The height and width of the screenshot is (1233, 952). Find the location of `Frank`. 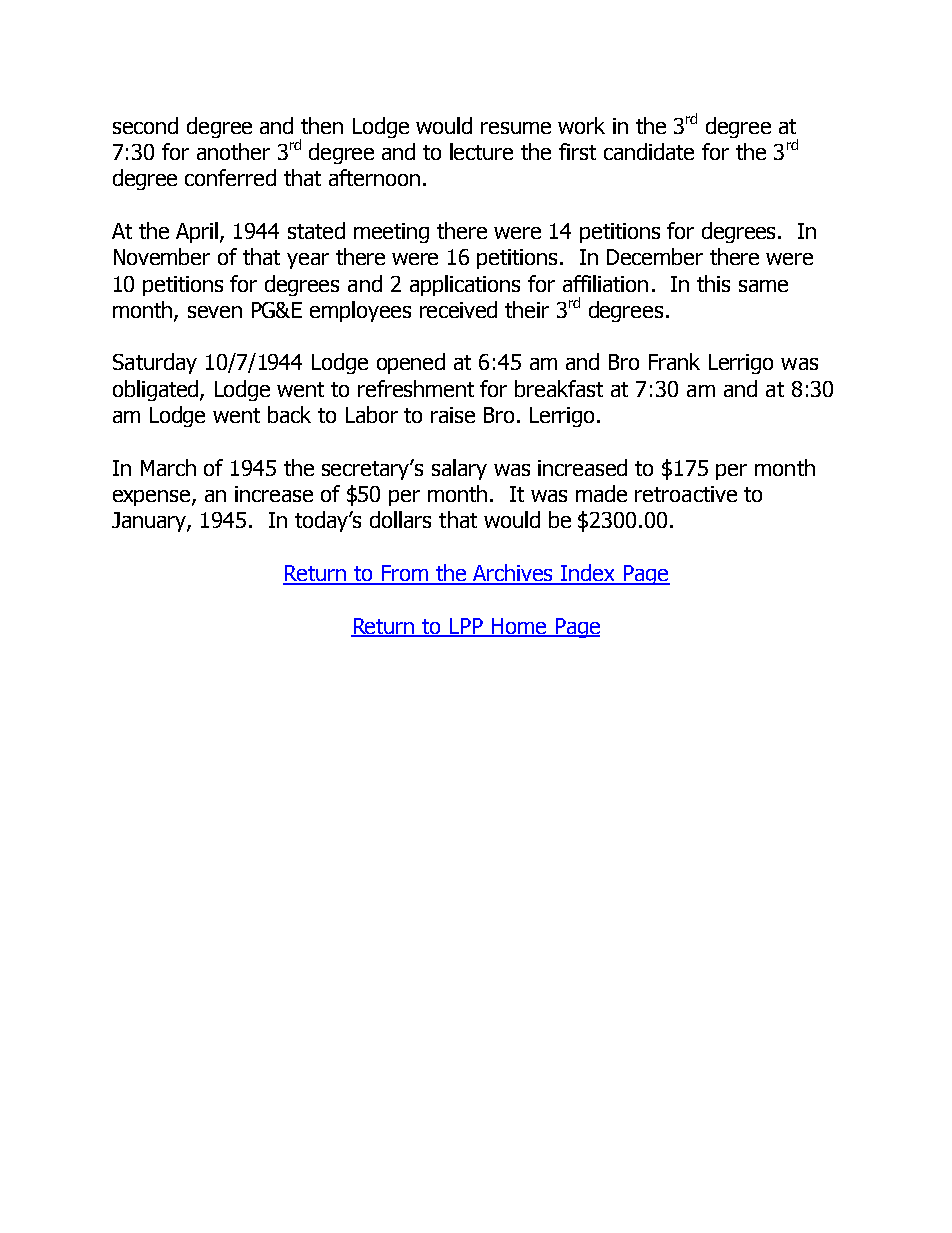

Frank is located at coordinates (674, 361).
